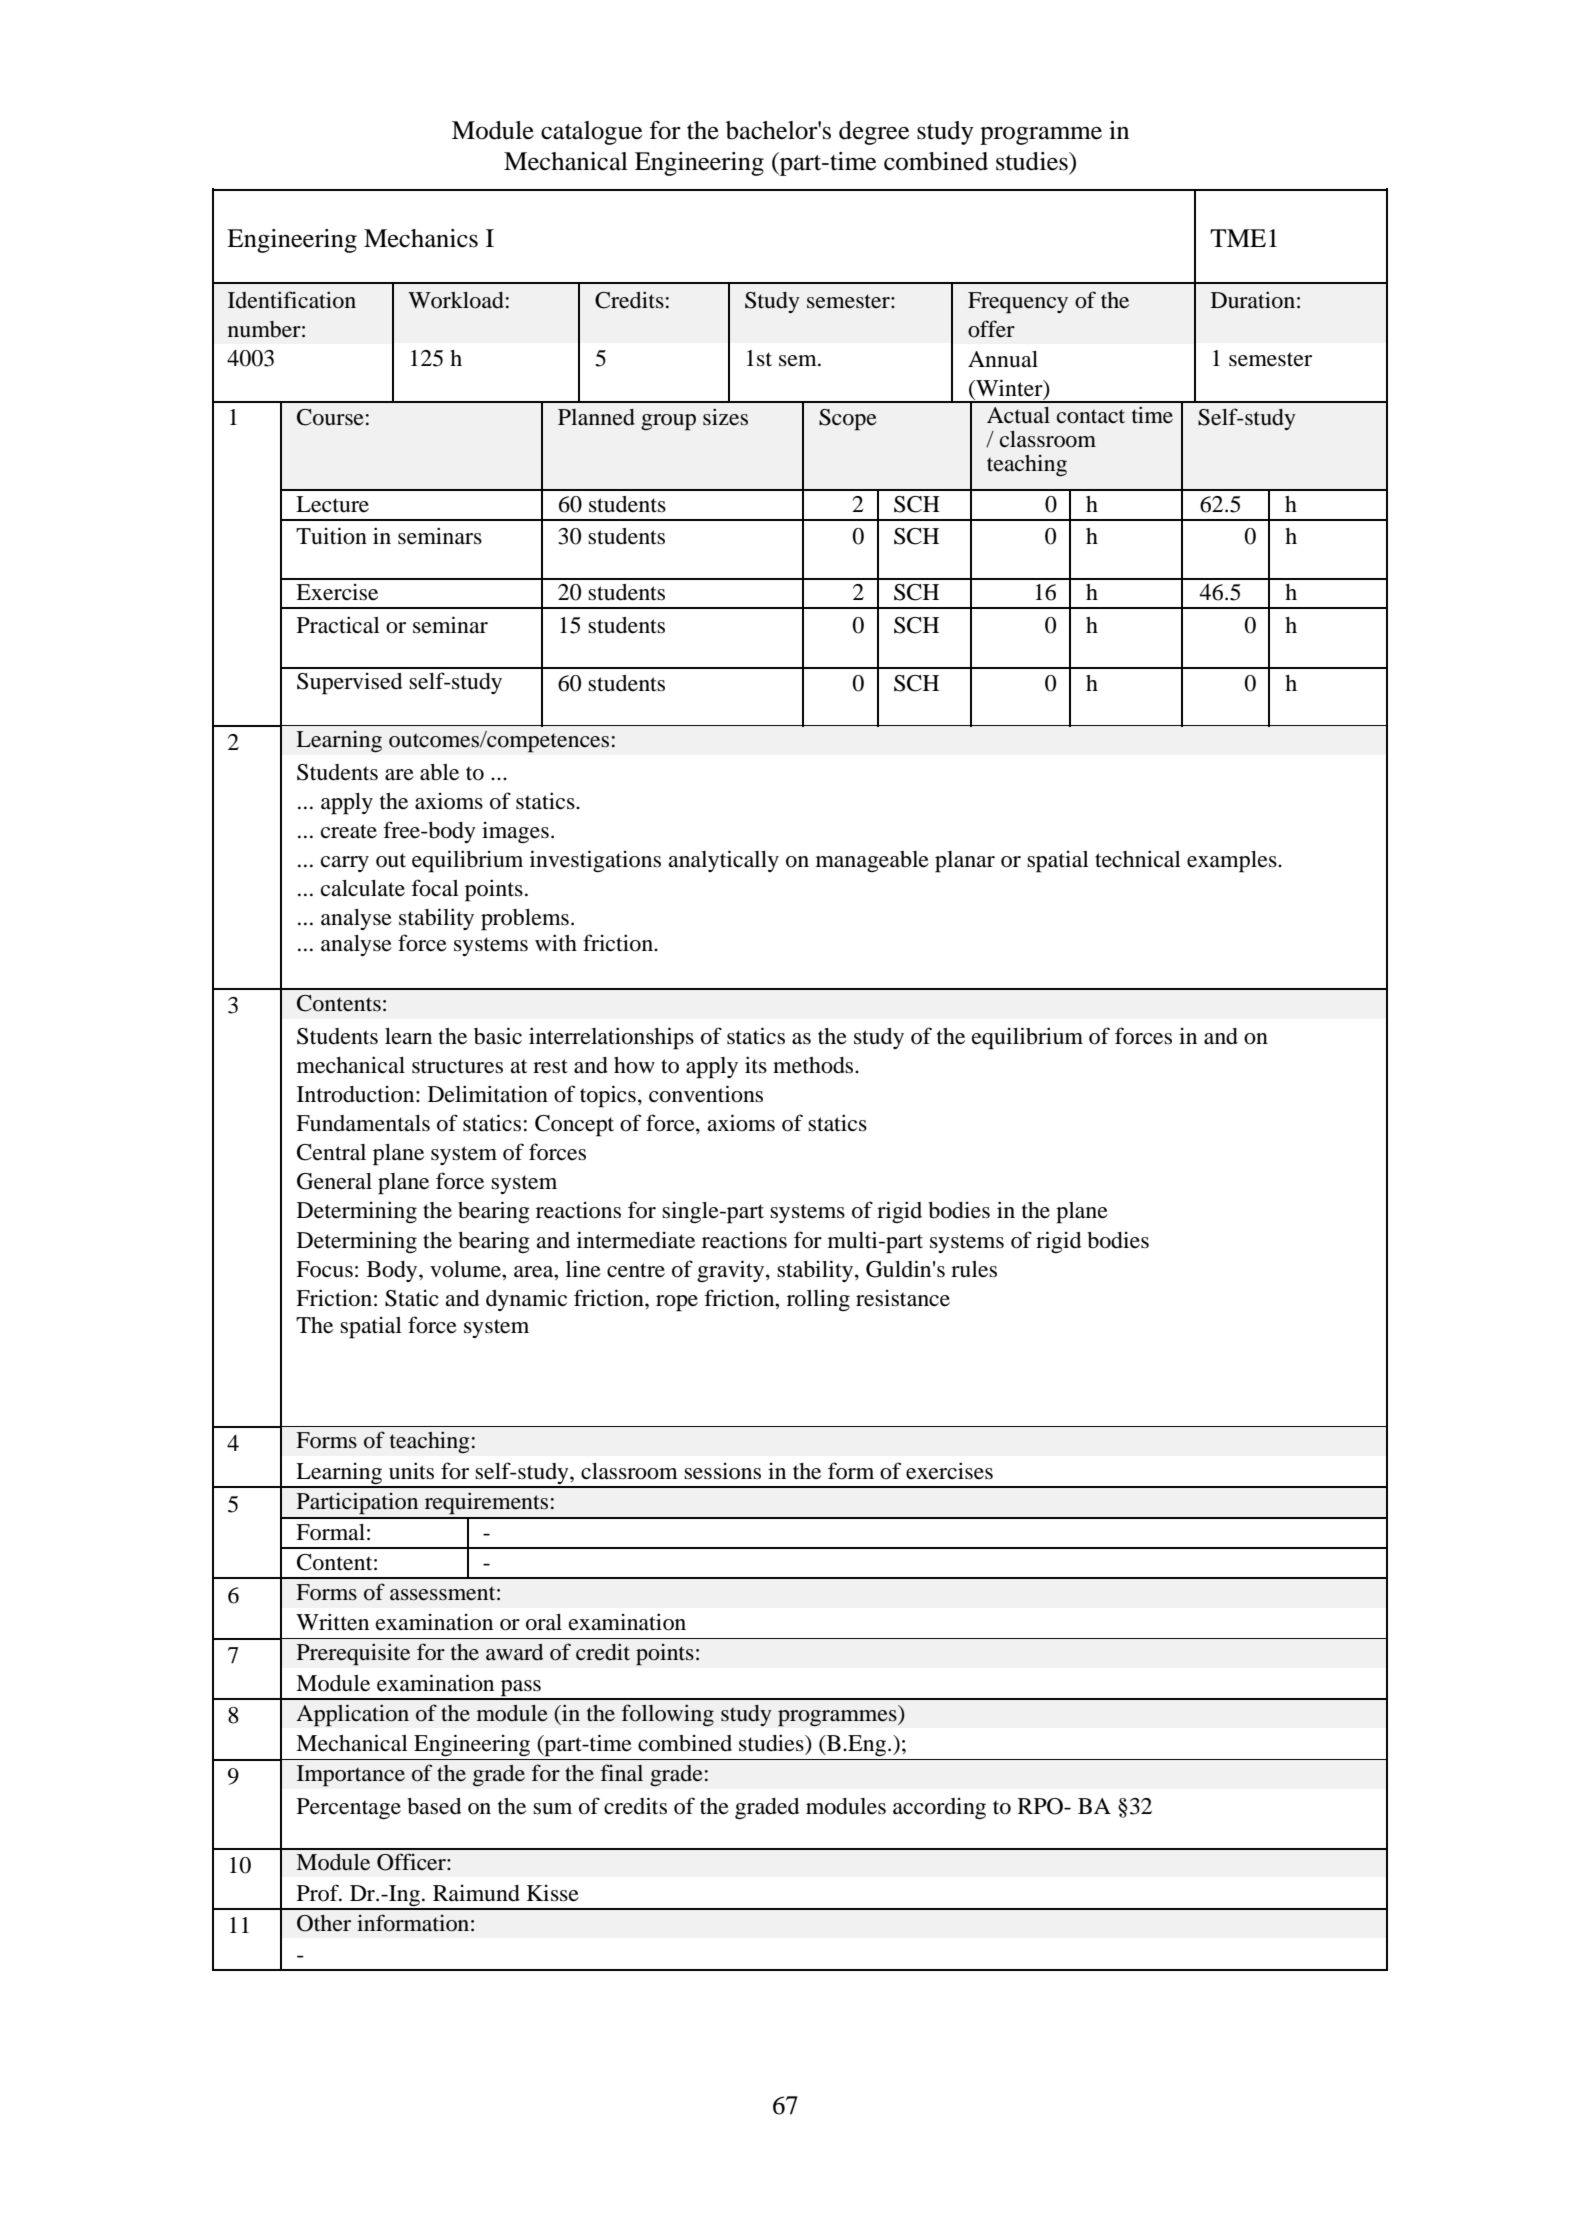 This screenshot has width=1580, height=2233. Describe the element at coordinates (732, 1271) in the screenshot. I see `gravity` at that location.
